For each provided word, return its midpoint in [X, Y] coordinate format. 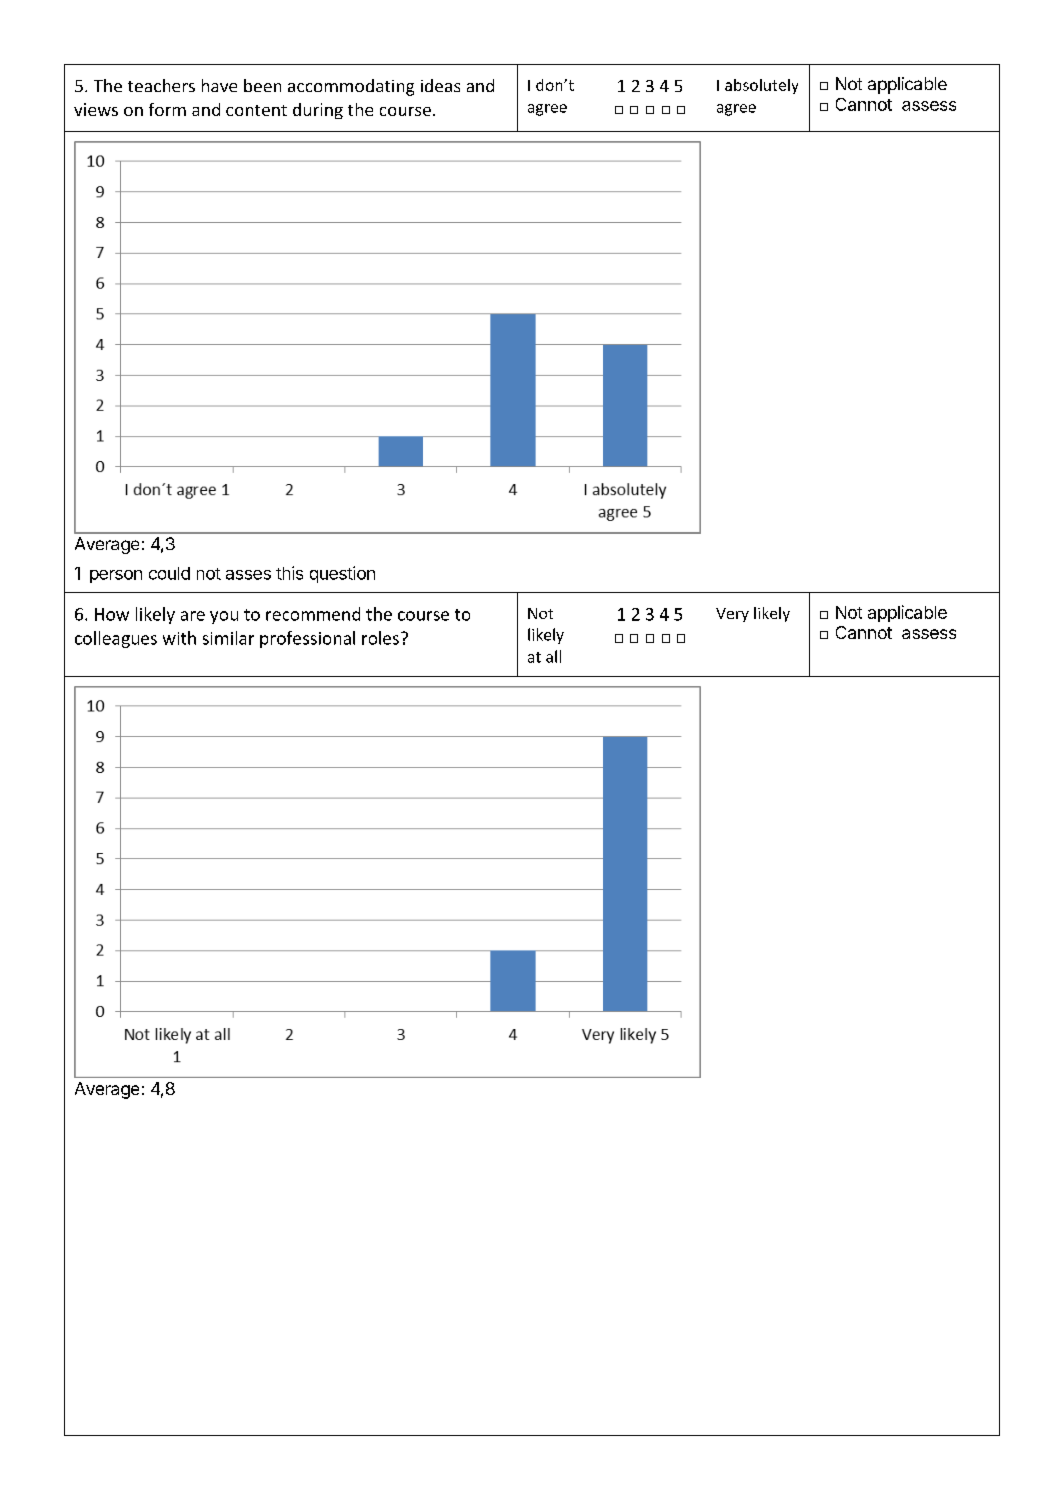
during [318, 111]
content [256, 110]
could [169, 573]
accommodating [351, 87]
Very [732, 615]
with [179, 638]
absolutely [761, 86]
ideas [440, 85]
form [167, 109]
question [342, 574]
